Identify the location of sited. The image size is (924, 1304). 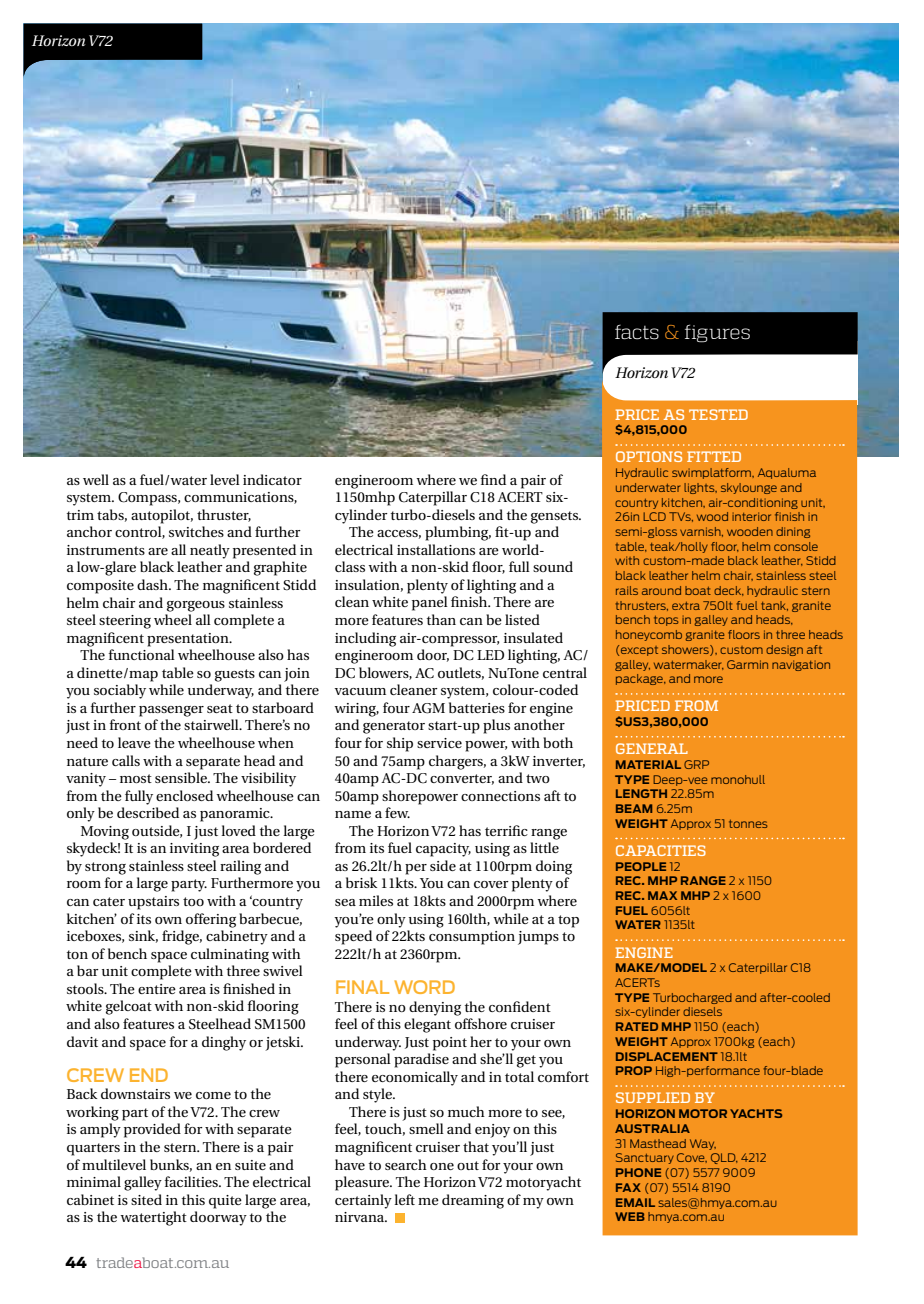
(146, 1199).
